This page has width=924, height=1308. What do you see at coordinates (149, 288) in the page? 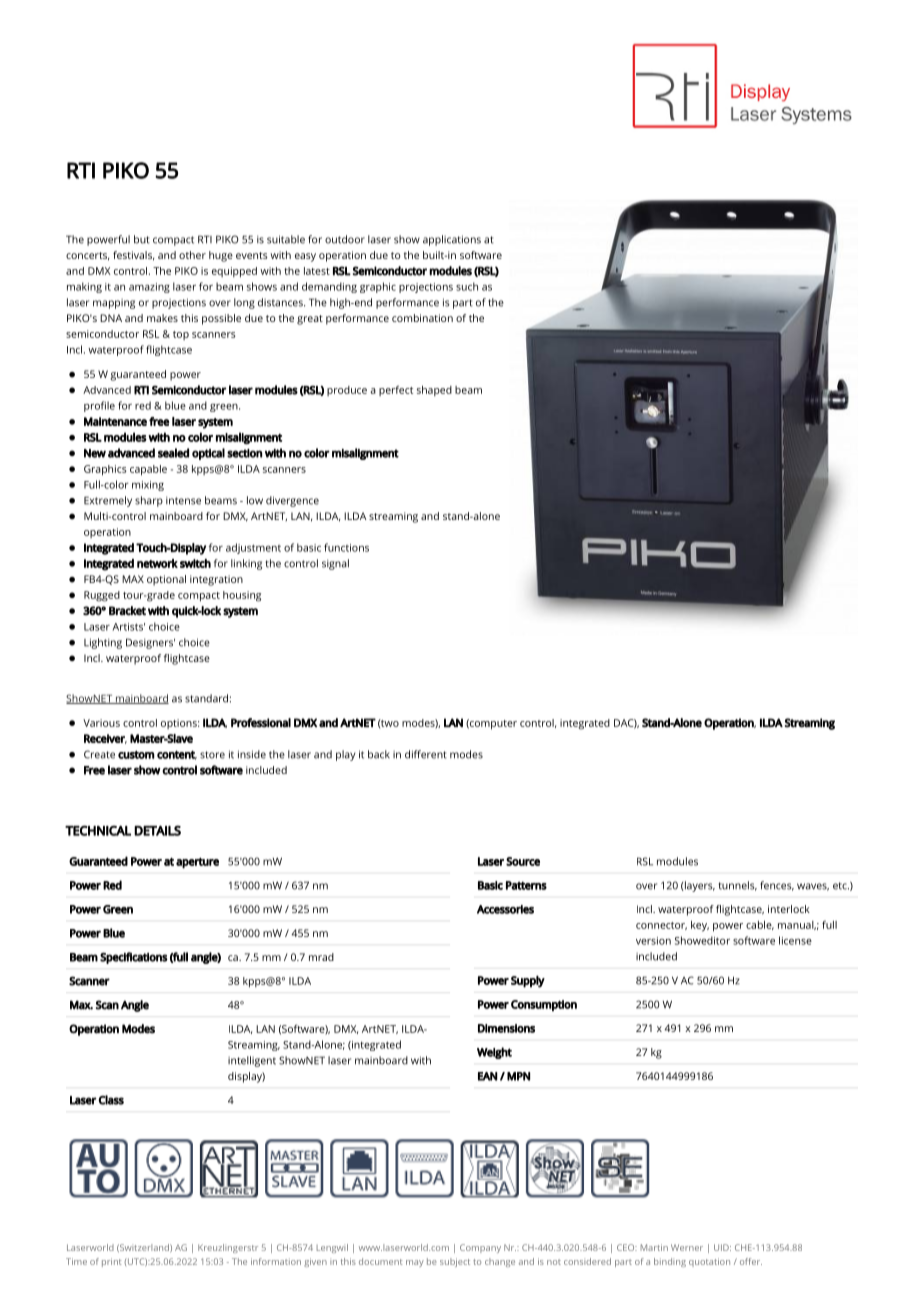
I see `amazing` at bounding box center [149, 288].
